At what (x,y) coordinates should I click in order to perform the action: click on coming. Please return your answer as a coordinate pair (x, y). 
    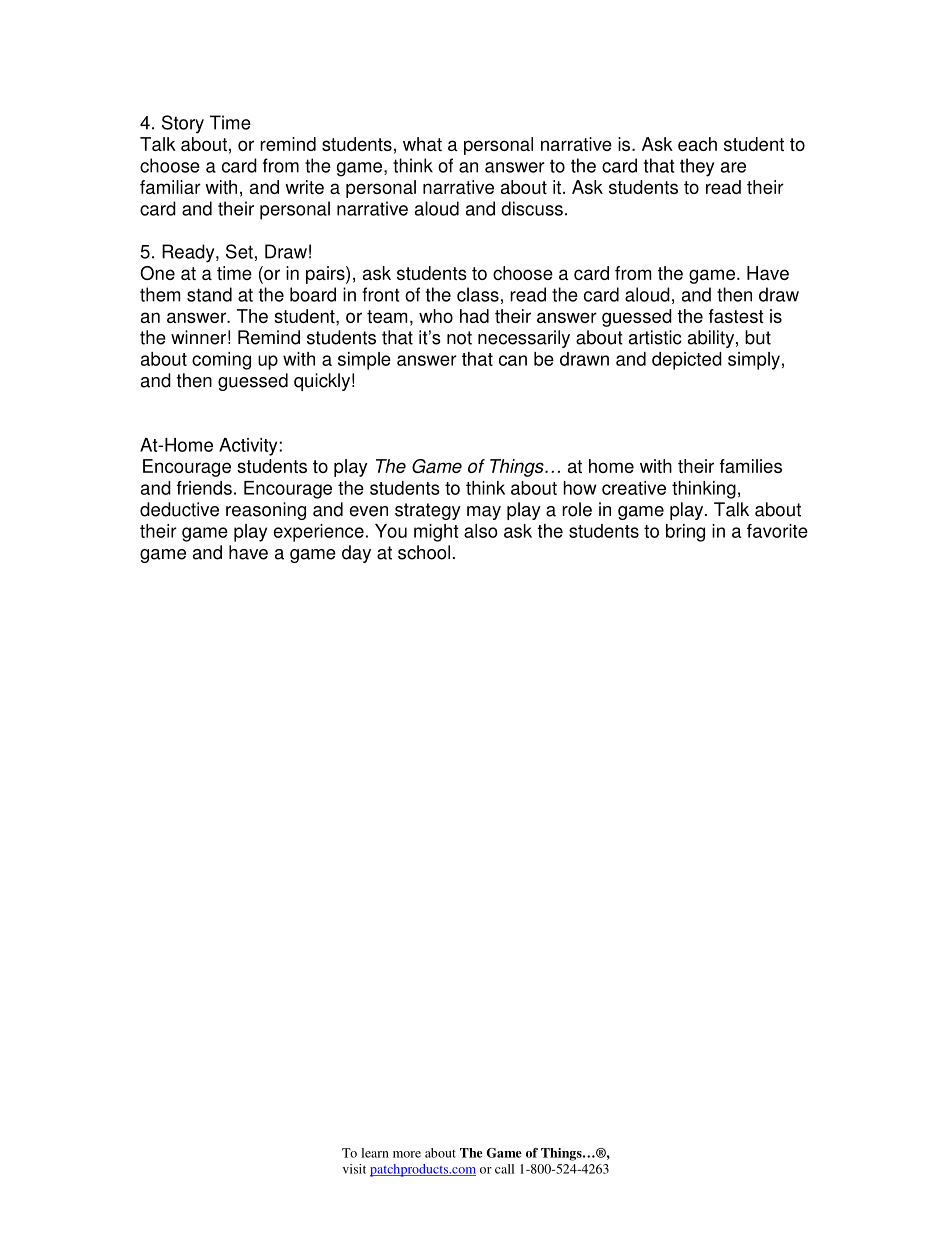
    Looking at the image, I should click on (221, 361).
